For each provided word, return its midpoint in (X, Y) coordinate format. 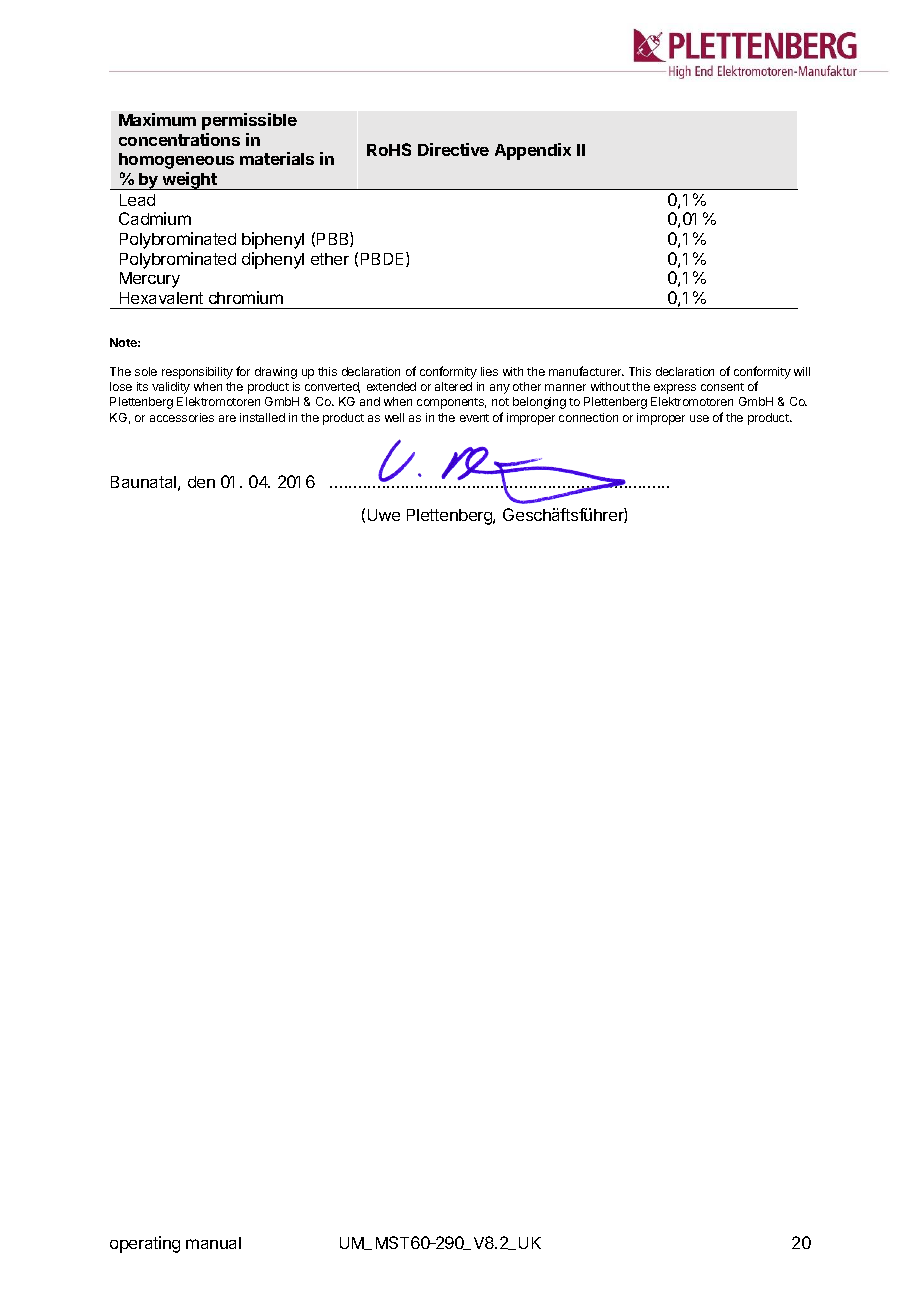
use (699, 418)
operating (145, 1244)
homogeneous (176, 161)
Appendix (533, 151)
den (201, 482)
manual (213, 1243)
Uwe (384, 515)
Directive (453, 149)
